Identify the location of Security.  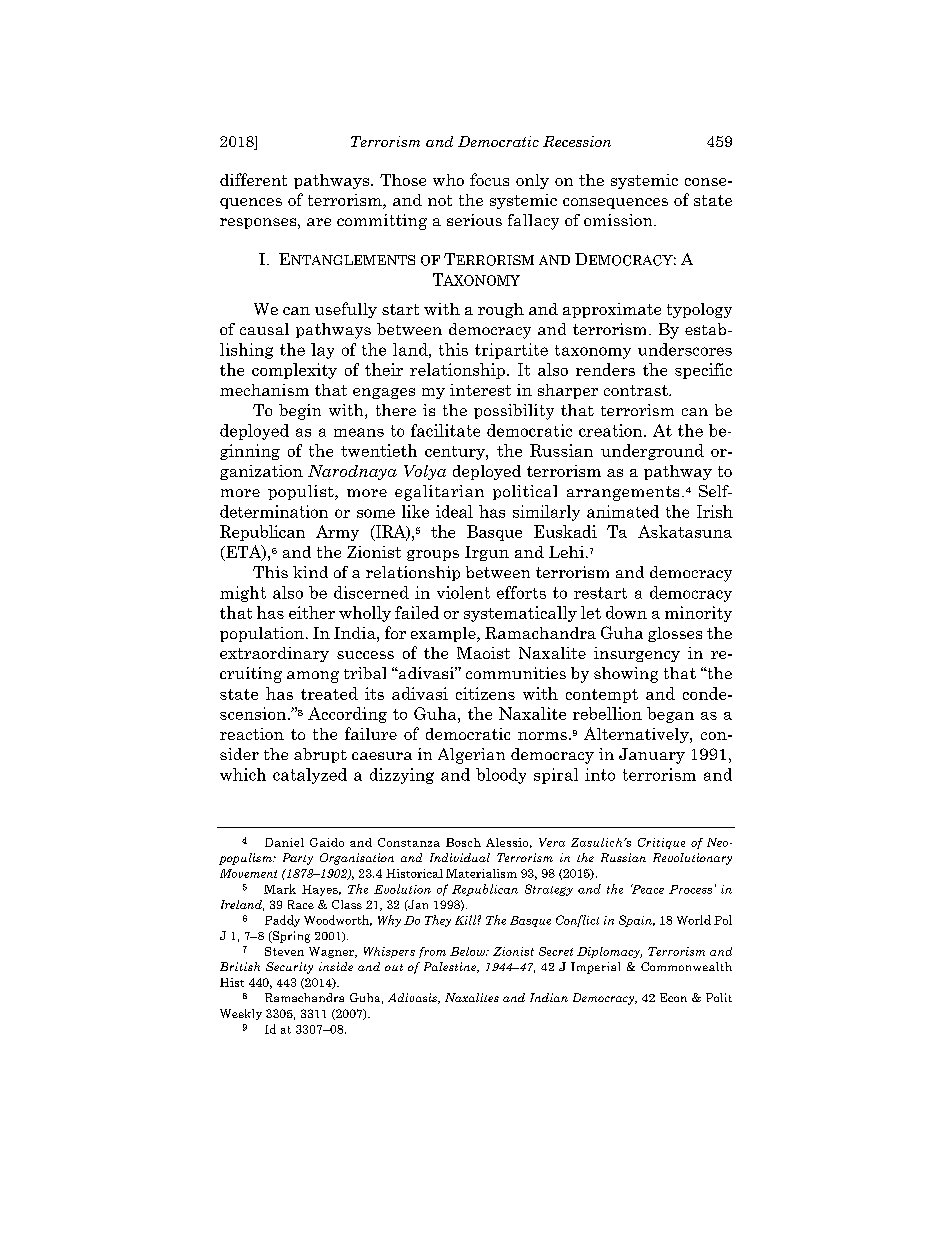
(289, 968).
